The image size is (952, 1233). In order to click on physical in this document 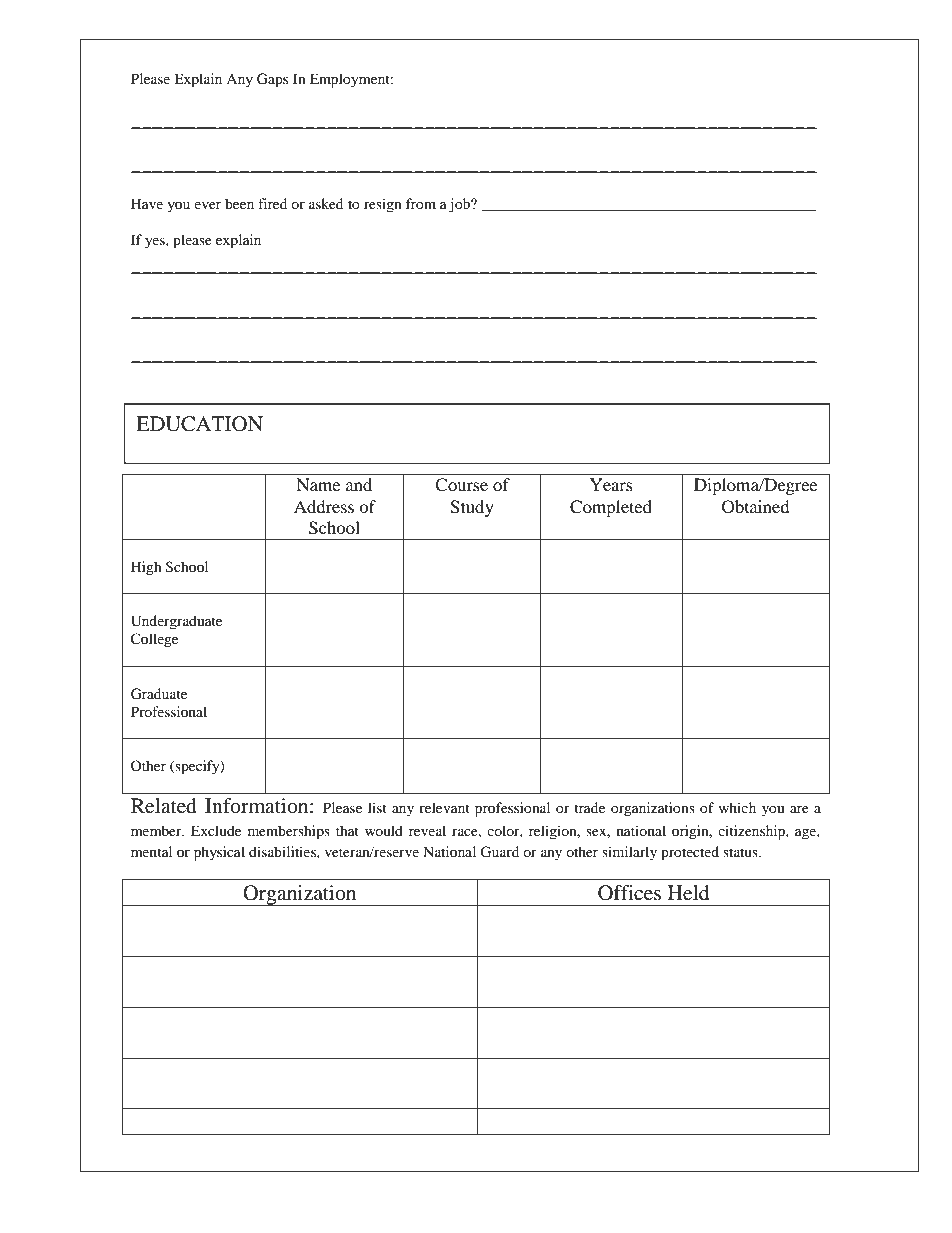, I will do `click(219, 853)`.
